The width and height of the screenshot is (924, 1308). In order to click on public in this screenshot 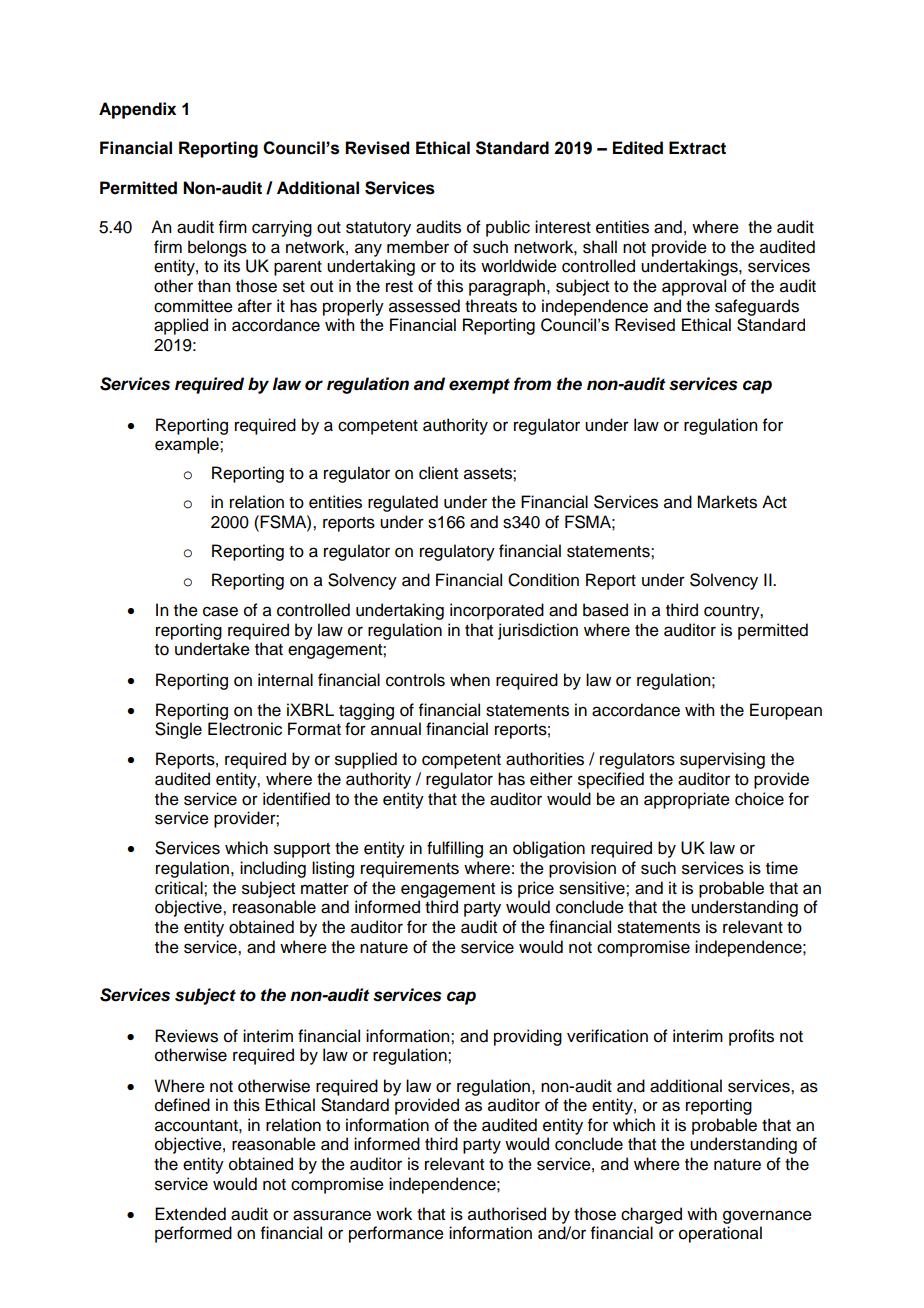, I will do `click(508, 228)`.
